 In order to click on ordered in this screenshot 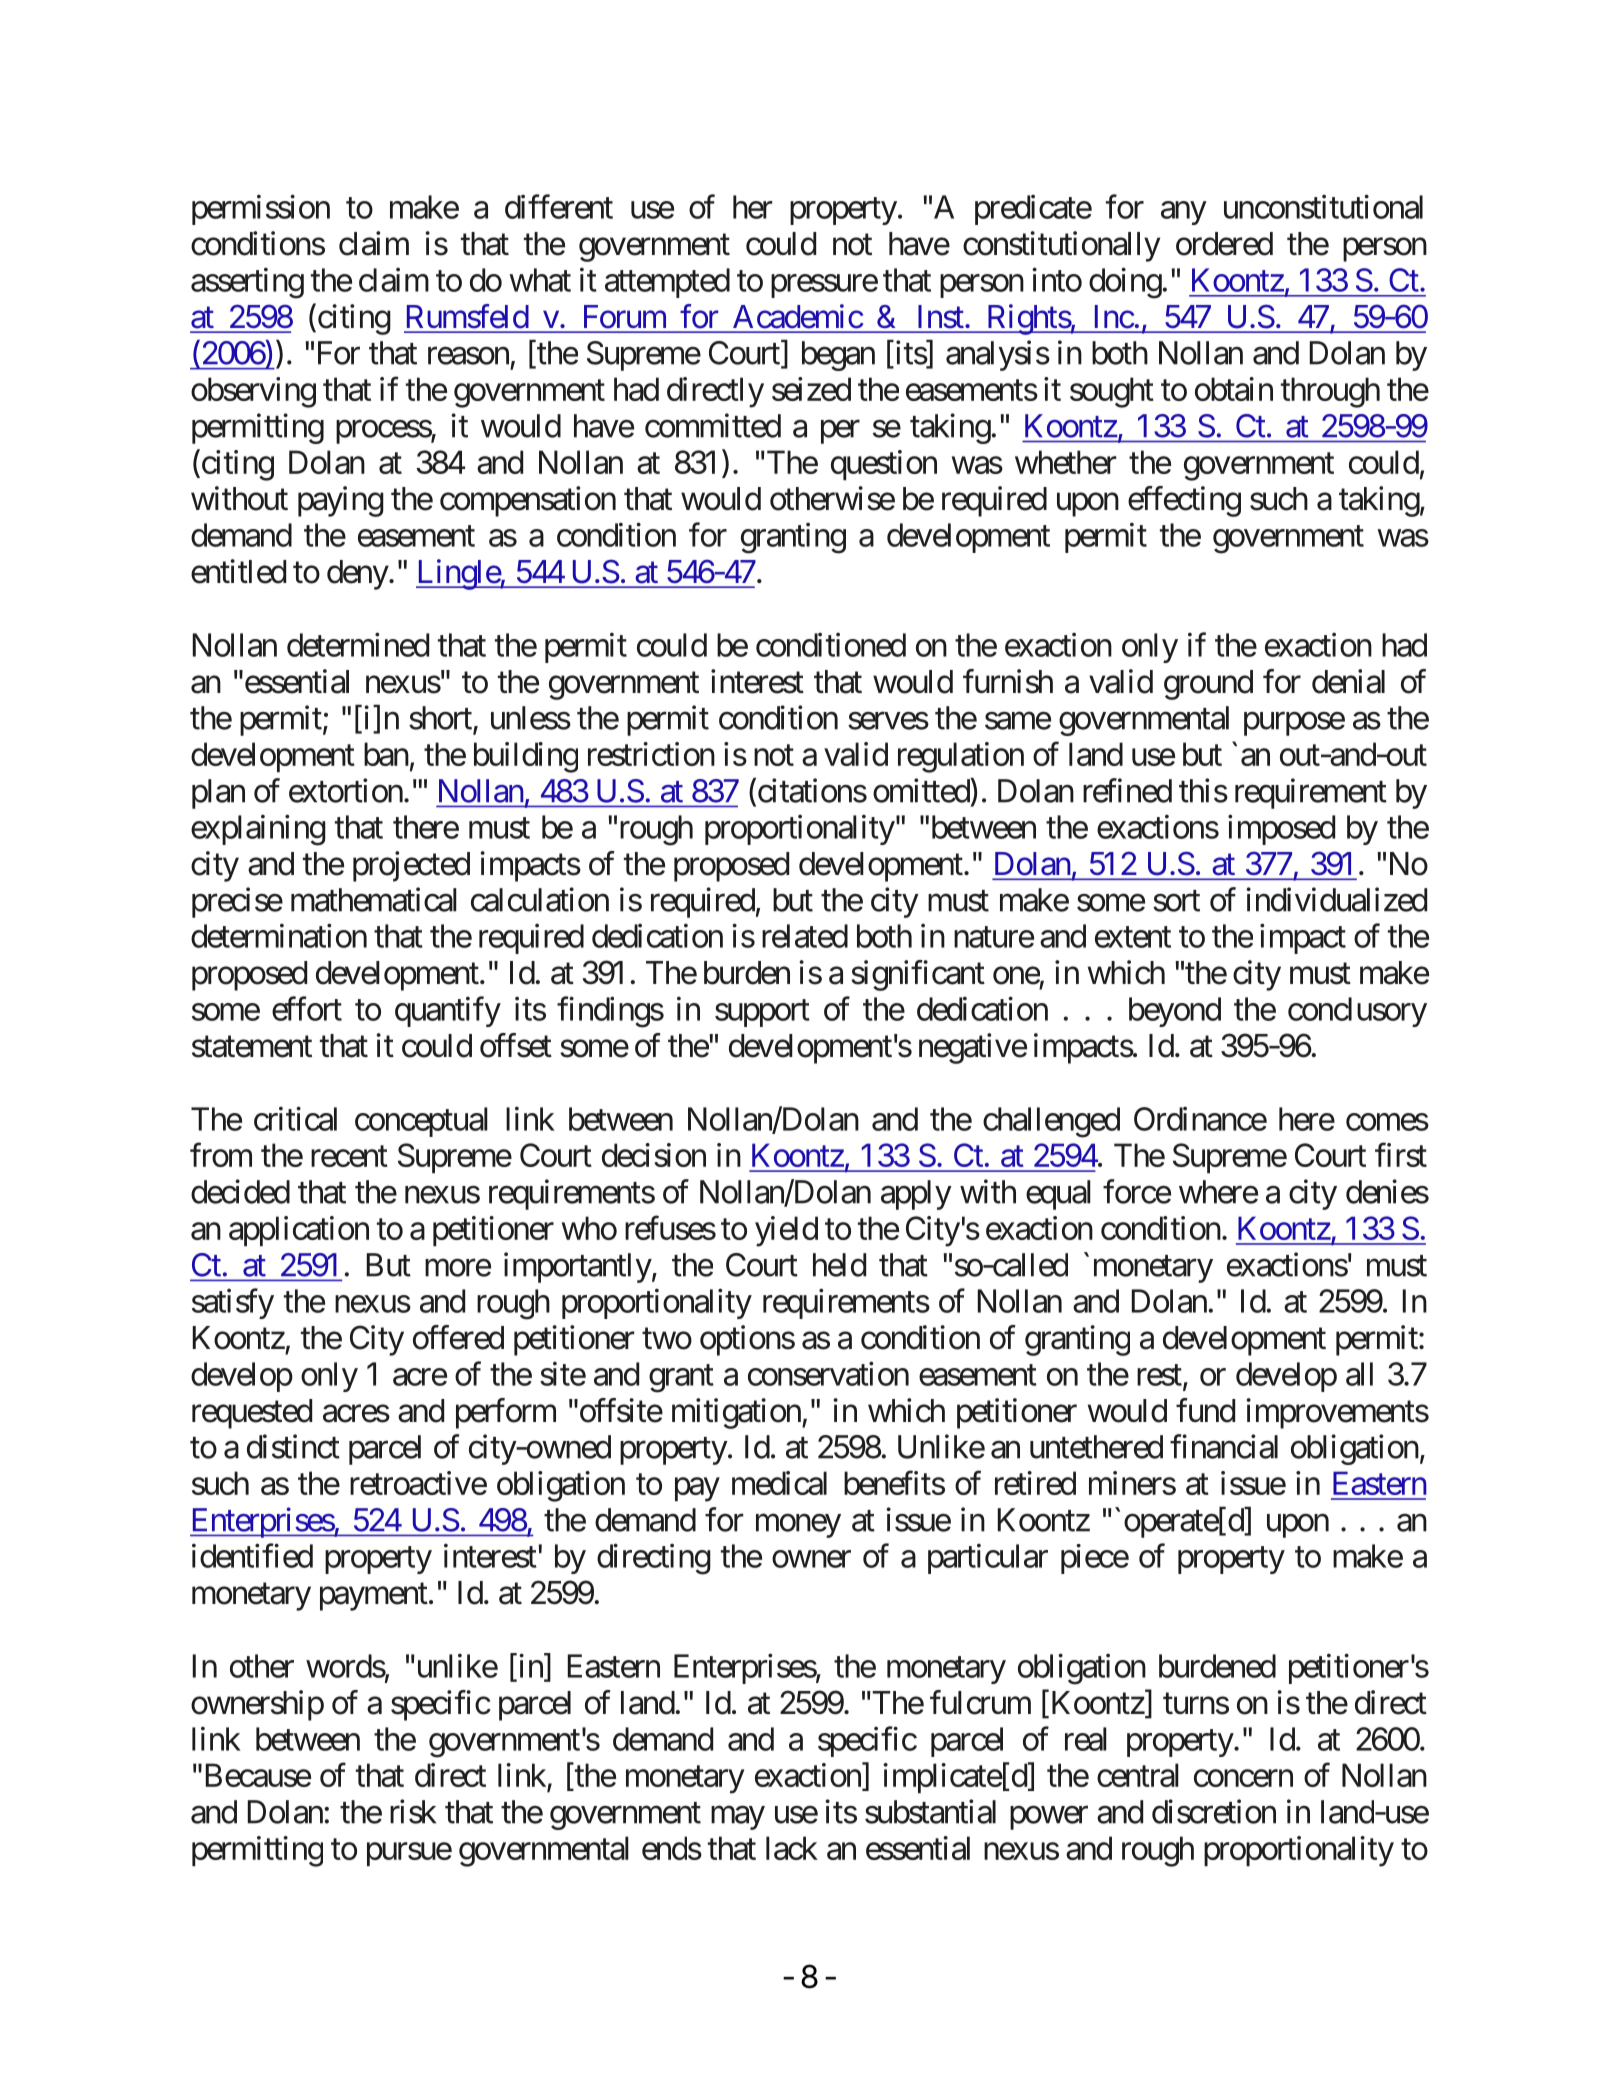, I will do `click(1224, 244)`.
